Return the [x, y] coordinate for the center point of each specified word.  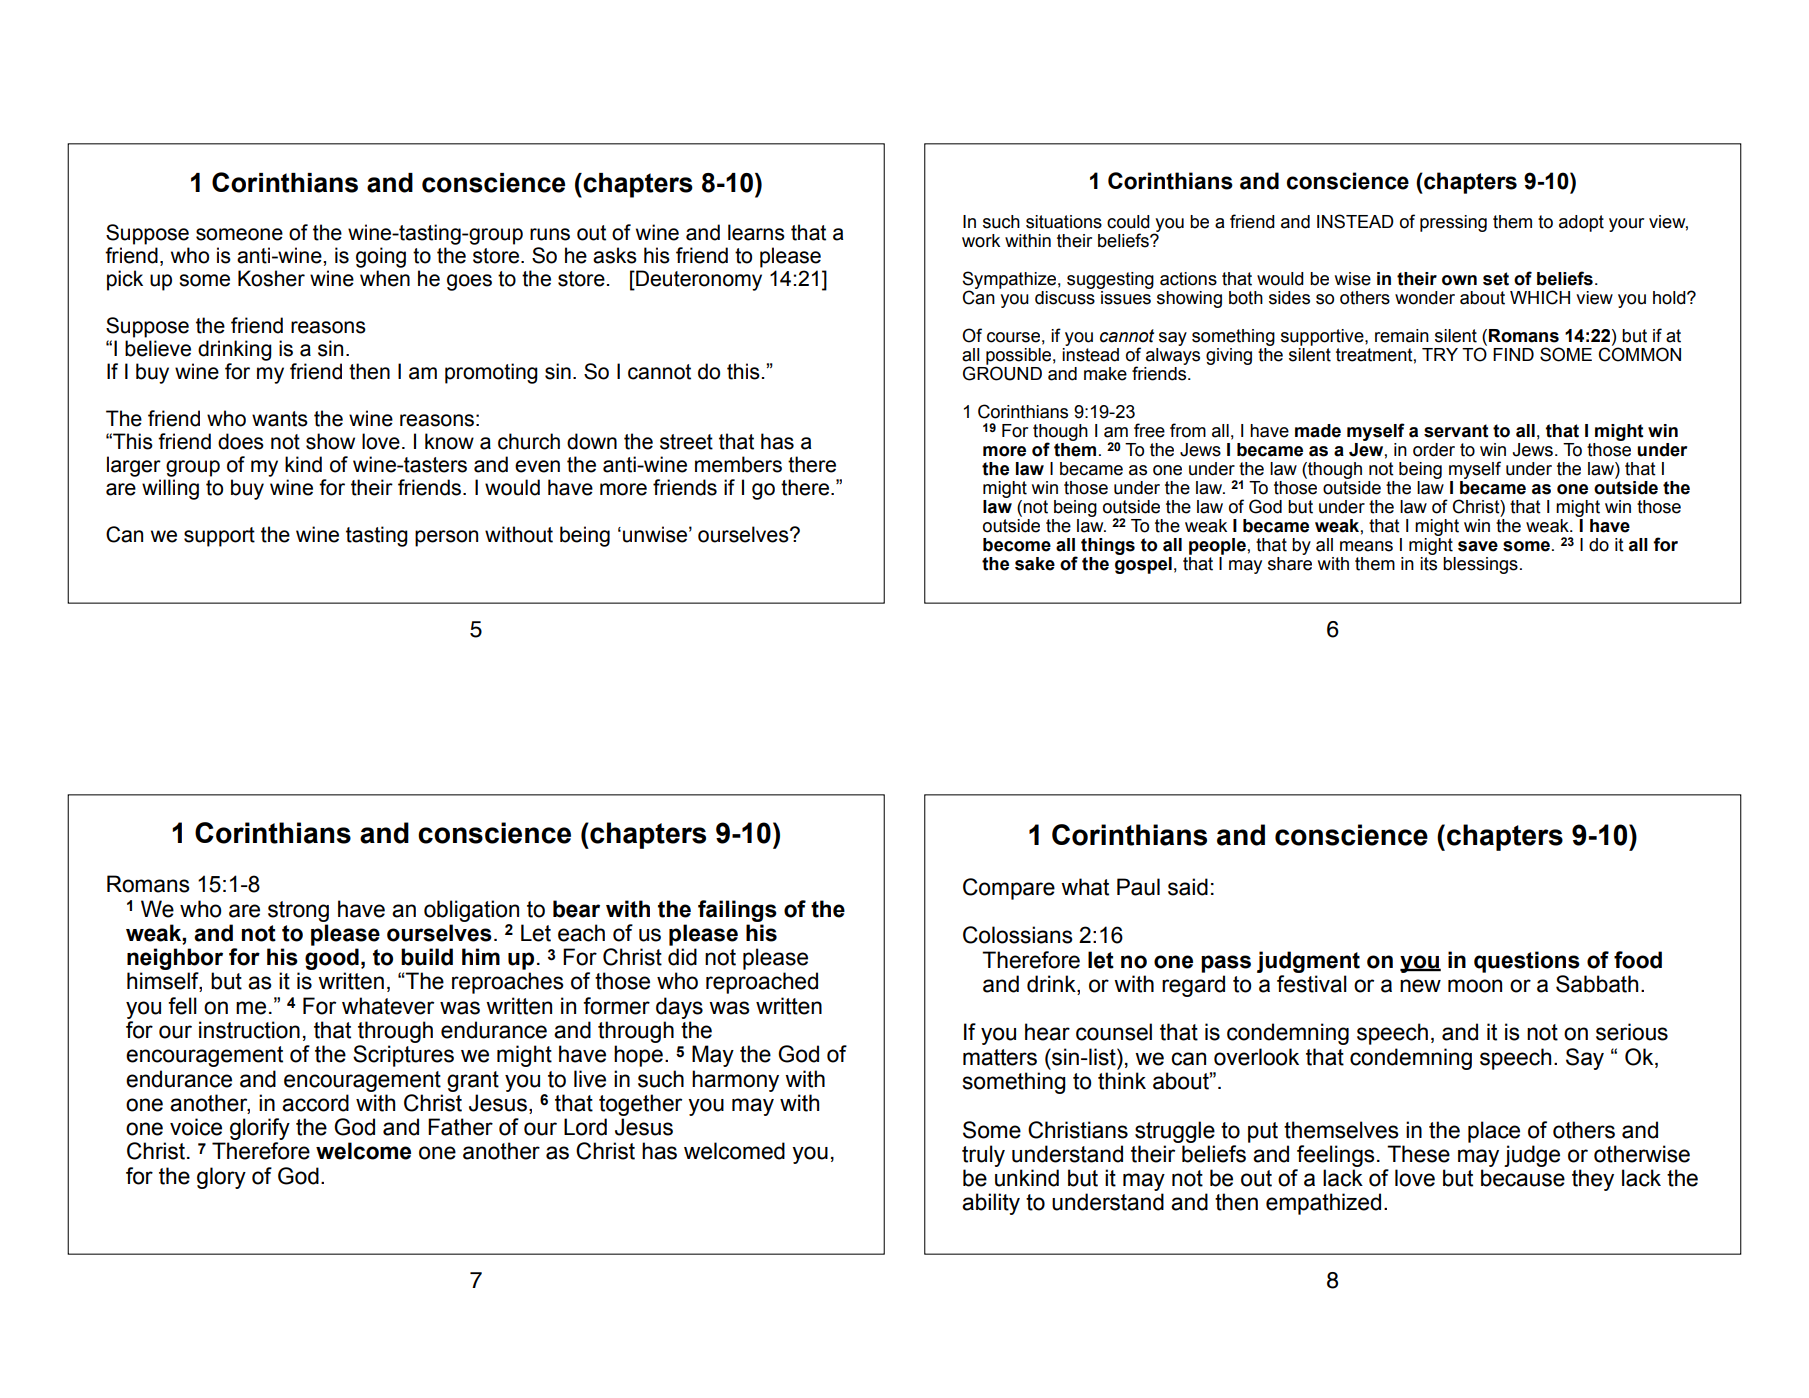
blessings [1480, 565]
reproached [762, 983]
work [981, 241]
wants [280, 419]
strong [298, 911]
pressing [1453, 223]
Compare [1009, 889]
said [1188, 887]
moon [1475, 986]
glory [221, 1178]
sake [1035, 564]
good [332, 959]
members [738, 464]
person [446, 538]
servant [1456, 431]
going [381, 257]
